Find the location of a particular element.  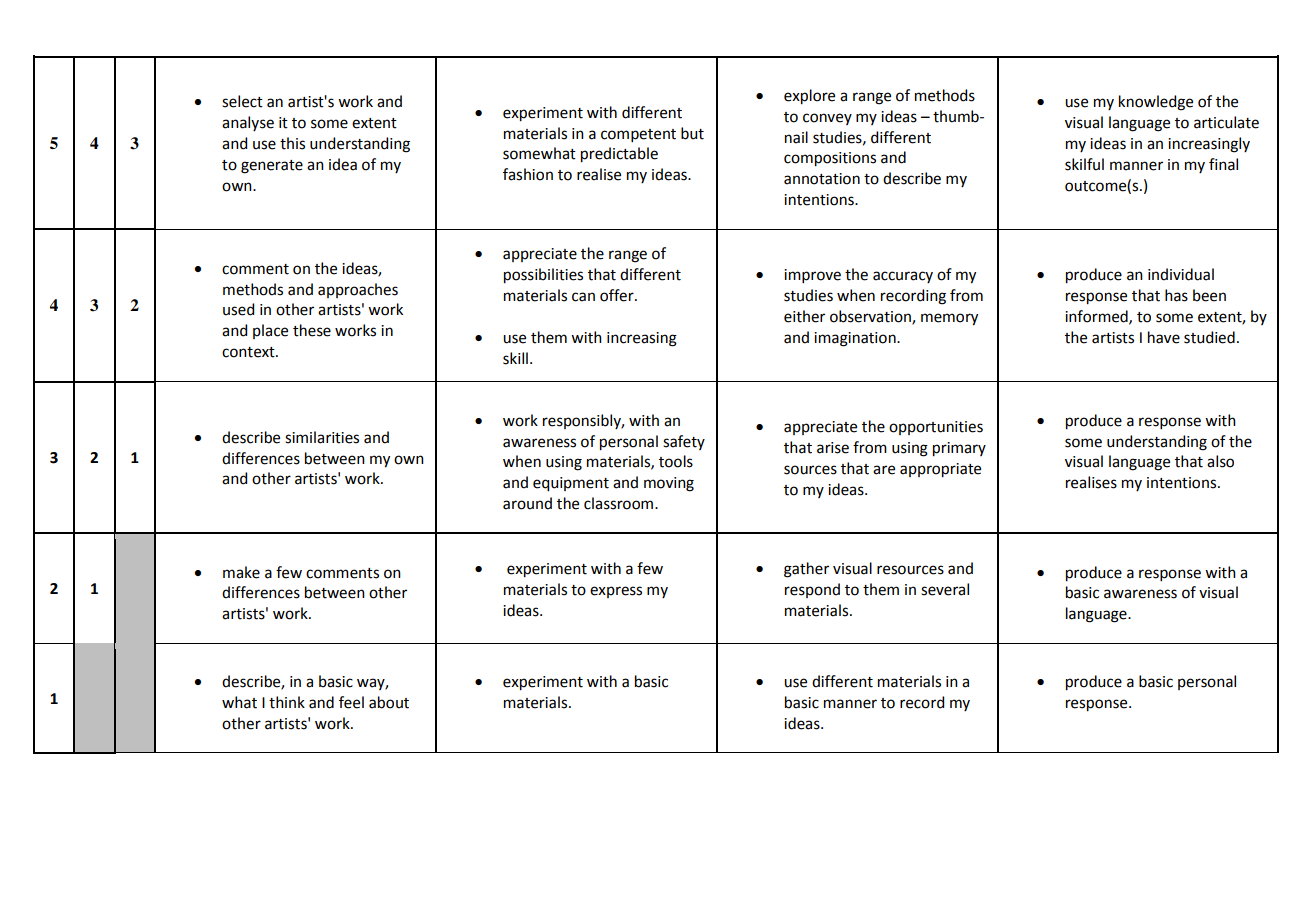

moving is located at coordinates (669, 484).
